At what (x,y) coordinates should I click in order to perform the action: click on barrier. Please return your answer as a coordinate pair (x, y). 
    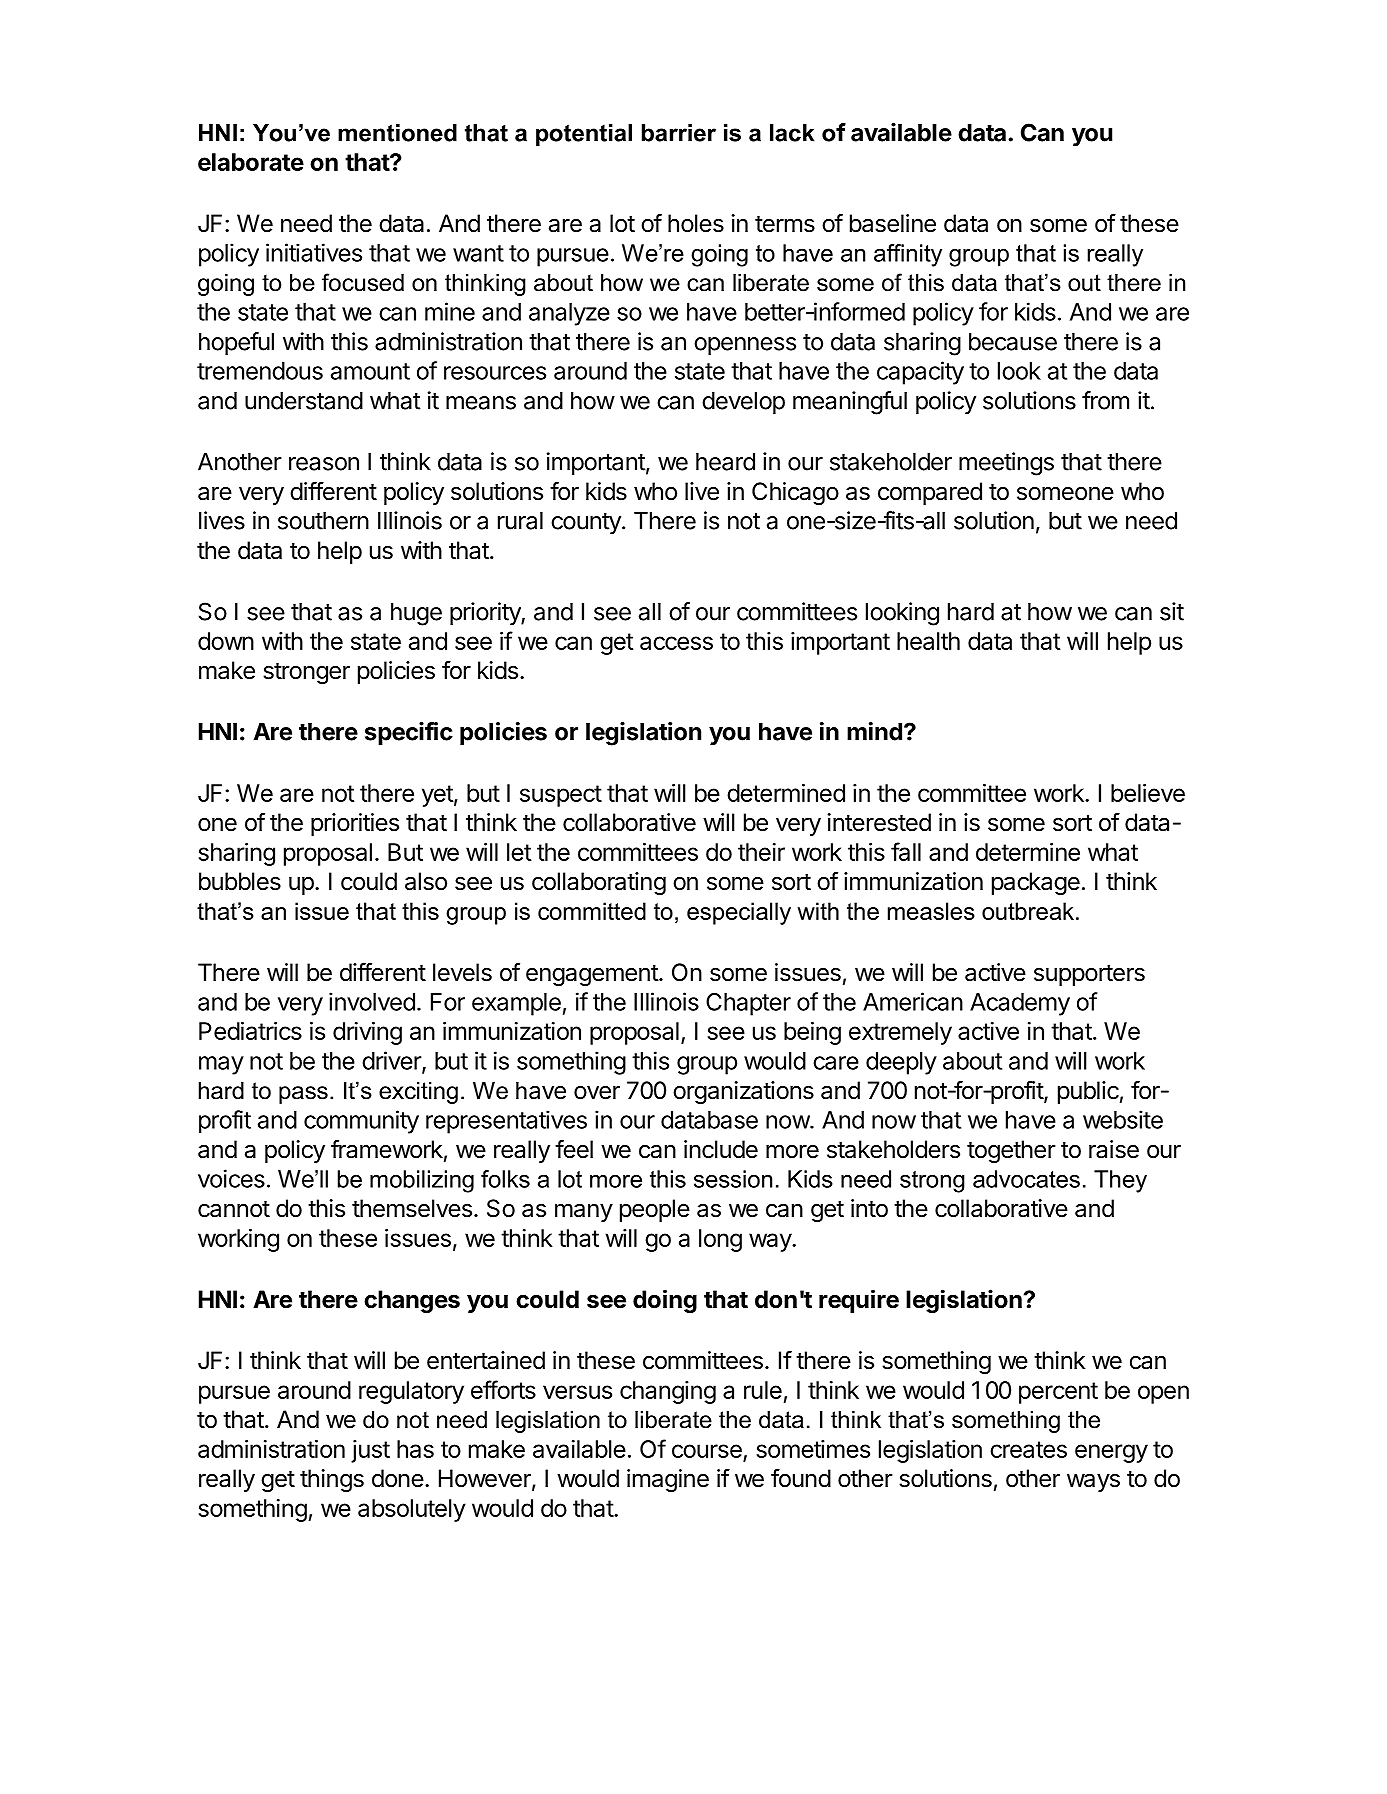
    Looking at the image, I should click on (679, 133).
